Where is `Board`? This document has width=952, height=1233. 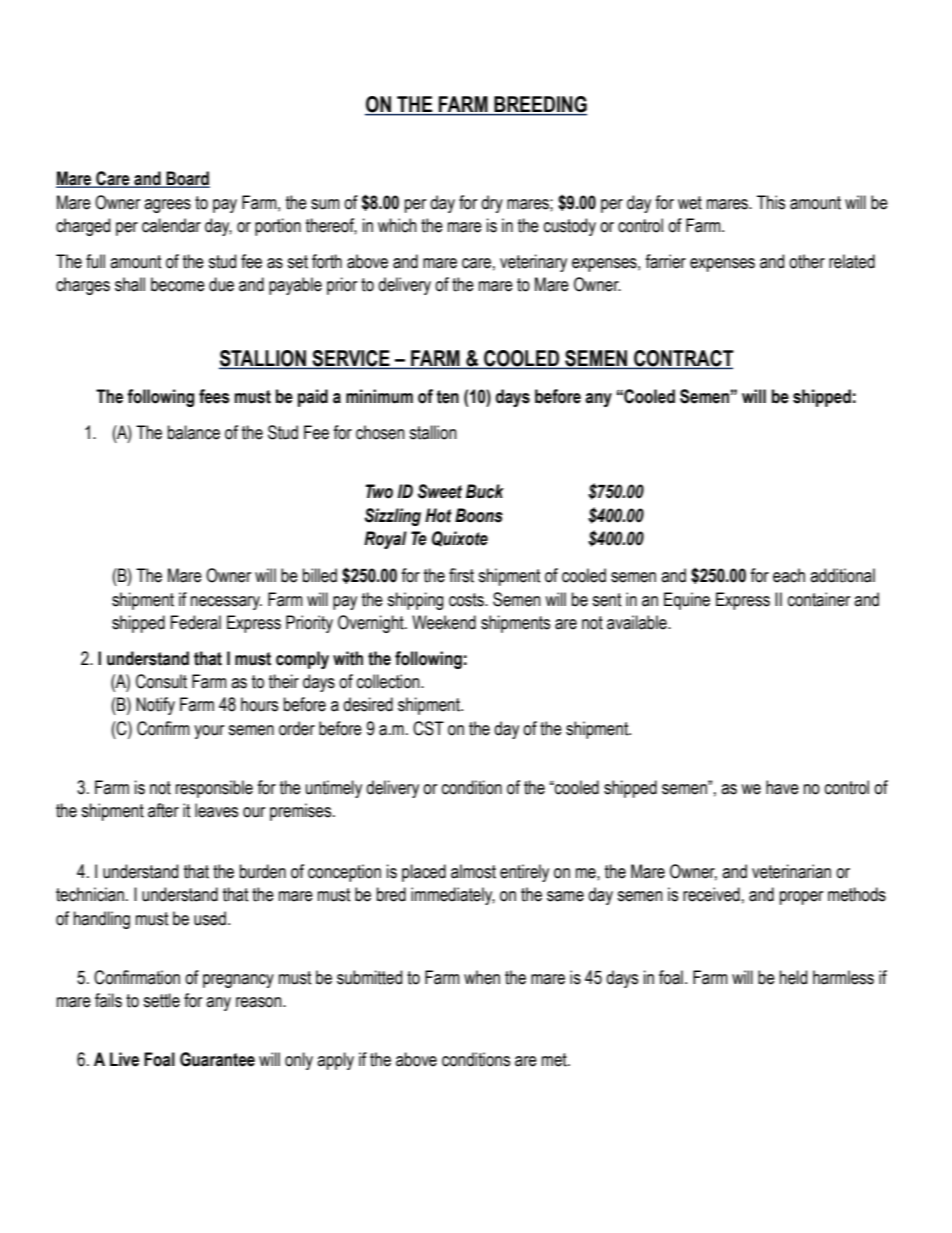
Board is located at coordinates (187, 179).
